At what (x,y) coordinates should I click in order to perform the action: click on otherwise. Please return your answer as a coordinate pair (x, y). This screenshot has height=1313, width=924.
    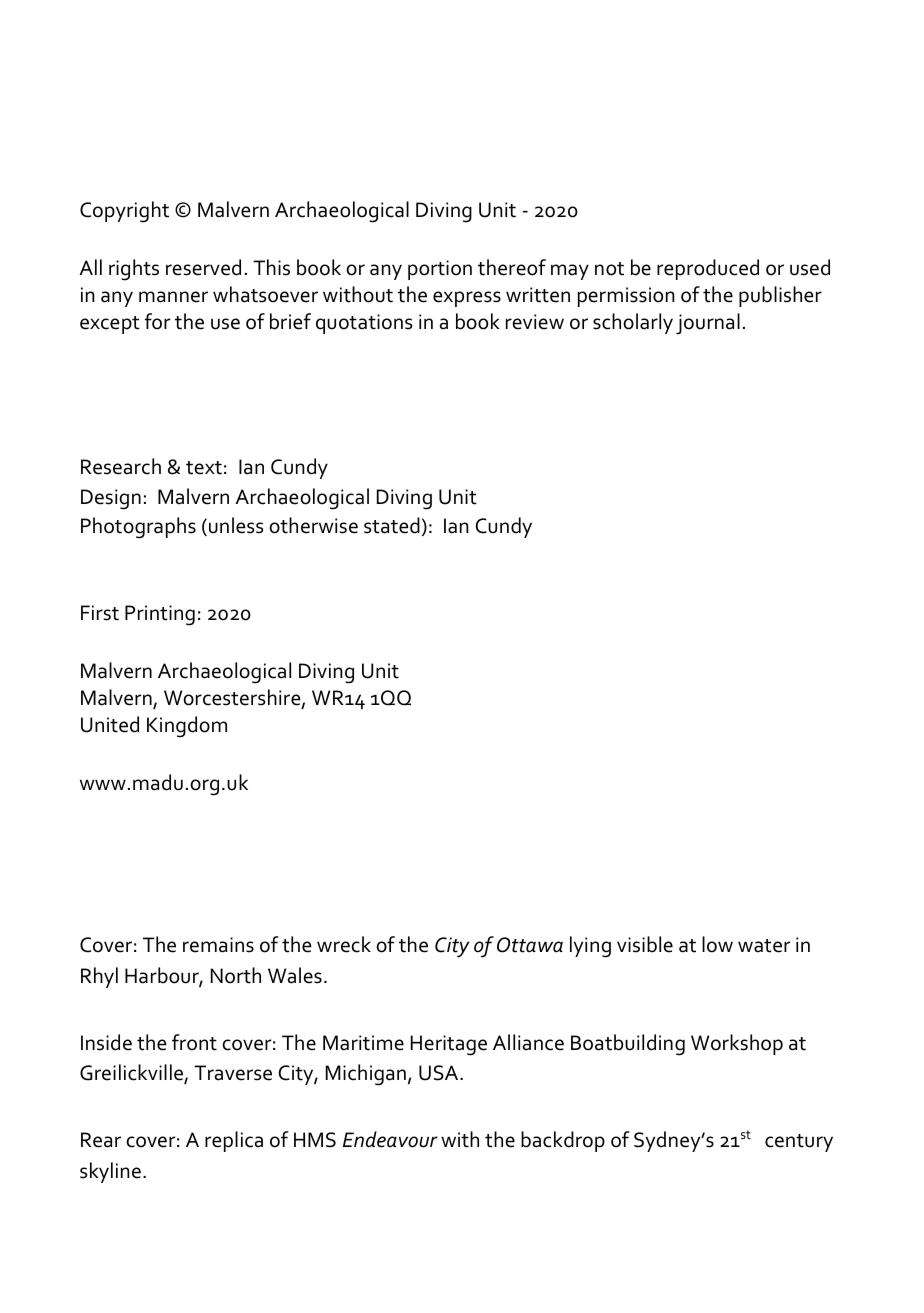
    Looking at the image, I should click on (313, 525).
